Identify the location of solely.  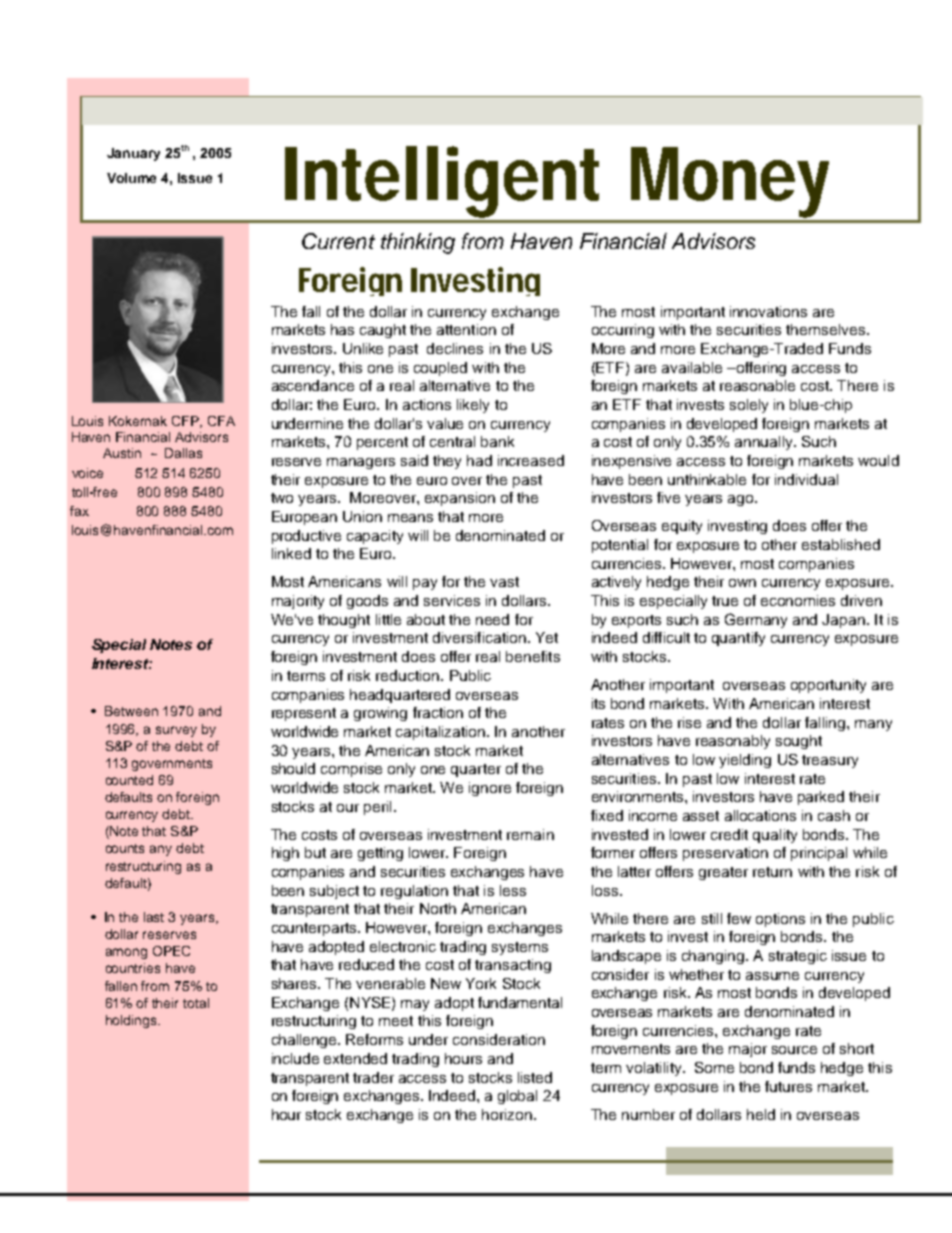
(749, 406).
